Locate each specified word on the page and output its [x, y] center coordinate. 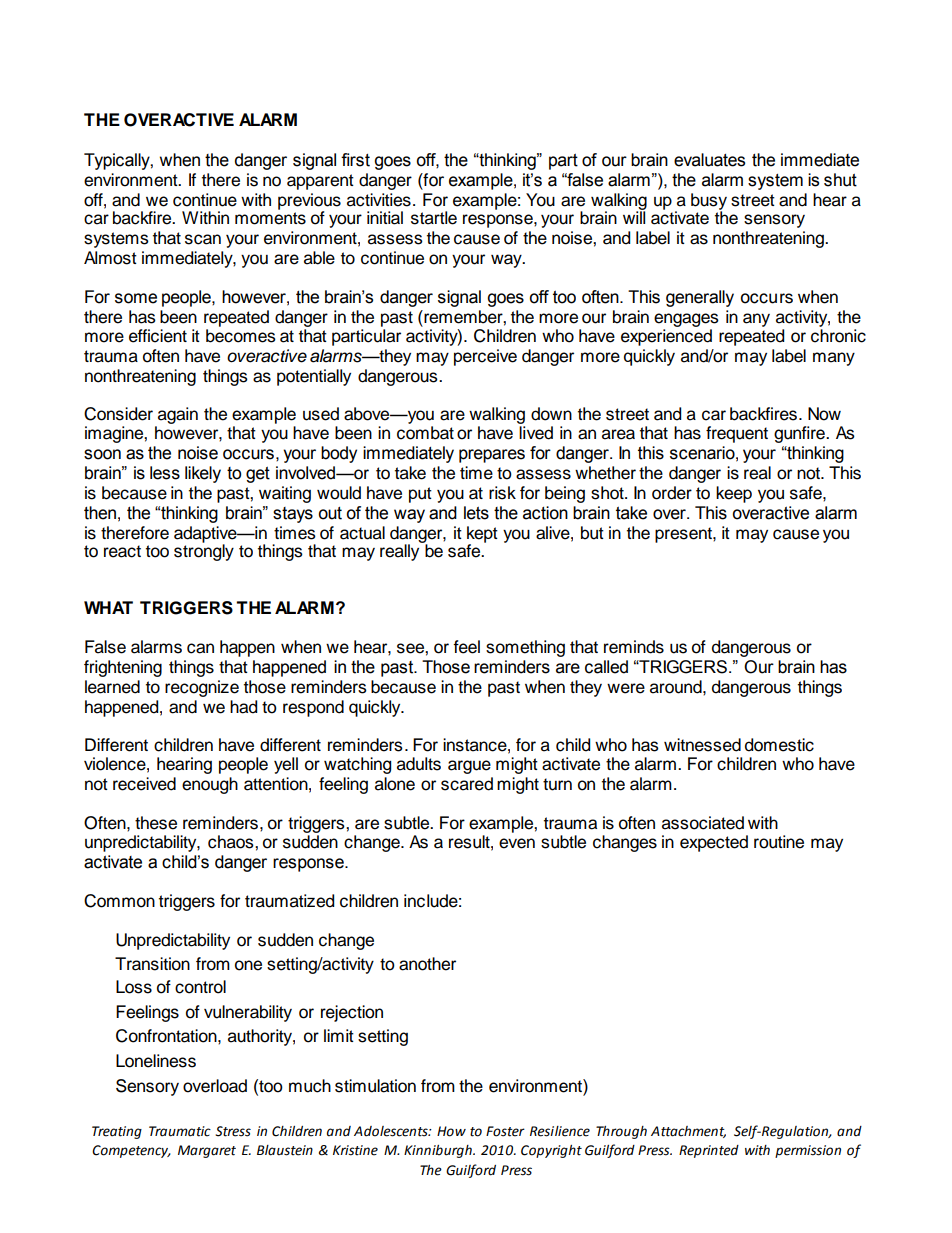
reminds [634, 647]
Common [119, 901]
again [178, 415]
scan [203, 239]
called [606, 667]
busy [709, 202]
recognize [202, 688]
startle [434, 218]
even [517, 843]
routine [779, 842]
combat [425, 433]
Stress [233, 1131]
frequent [737, 434]
